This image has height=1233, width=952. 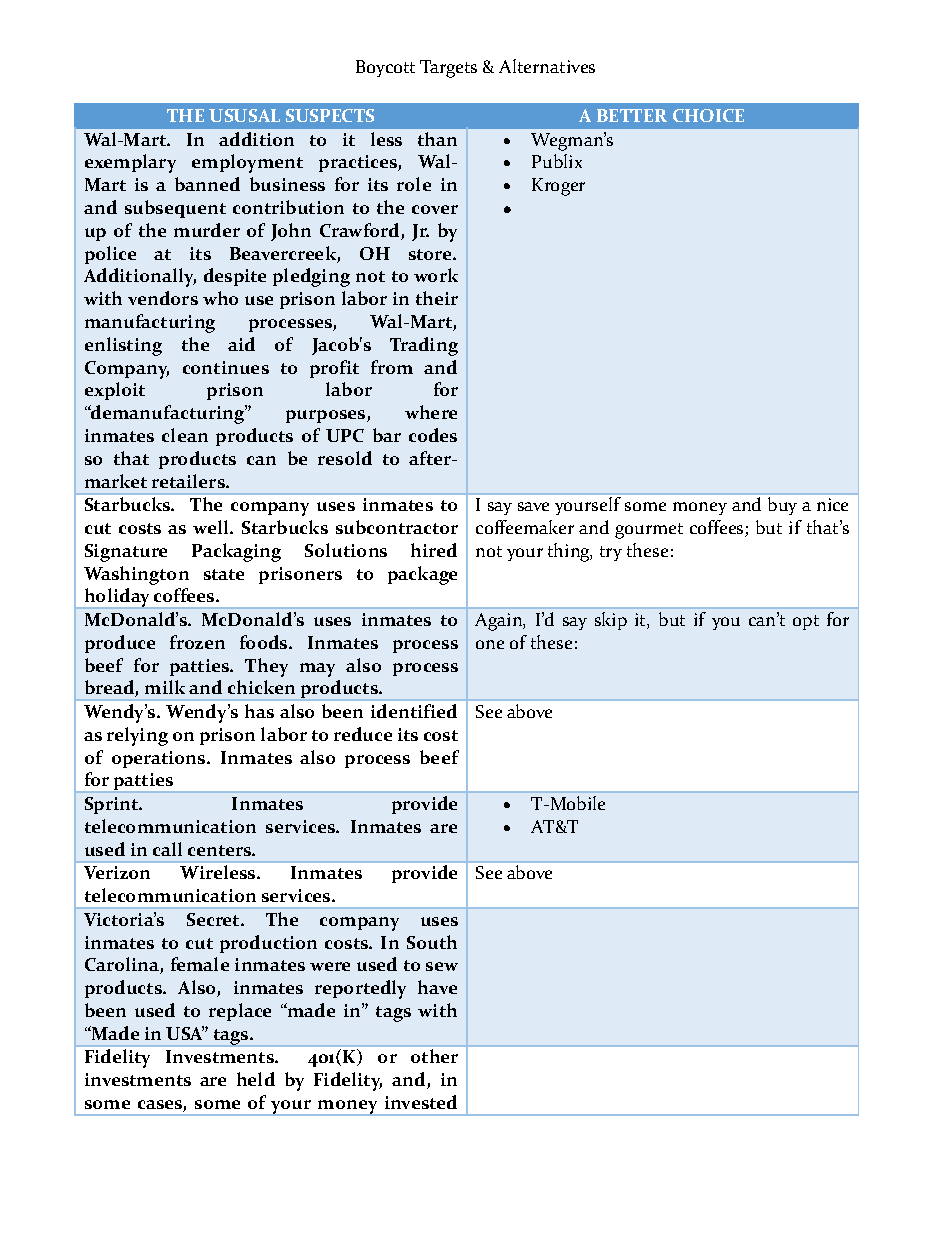 What do you see at coordinates (224, 574) in the image?
I see `state` at bounding box center [224, 574].
